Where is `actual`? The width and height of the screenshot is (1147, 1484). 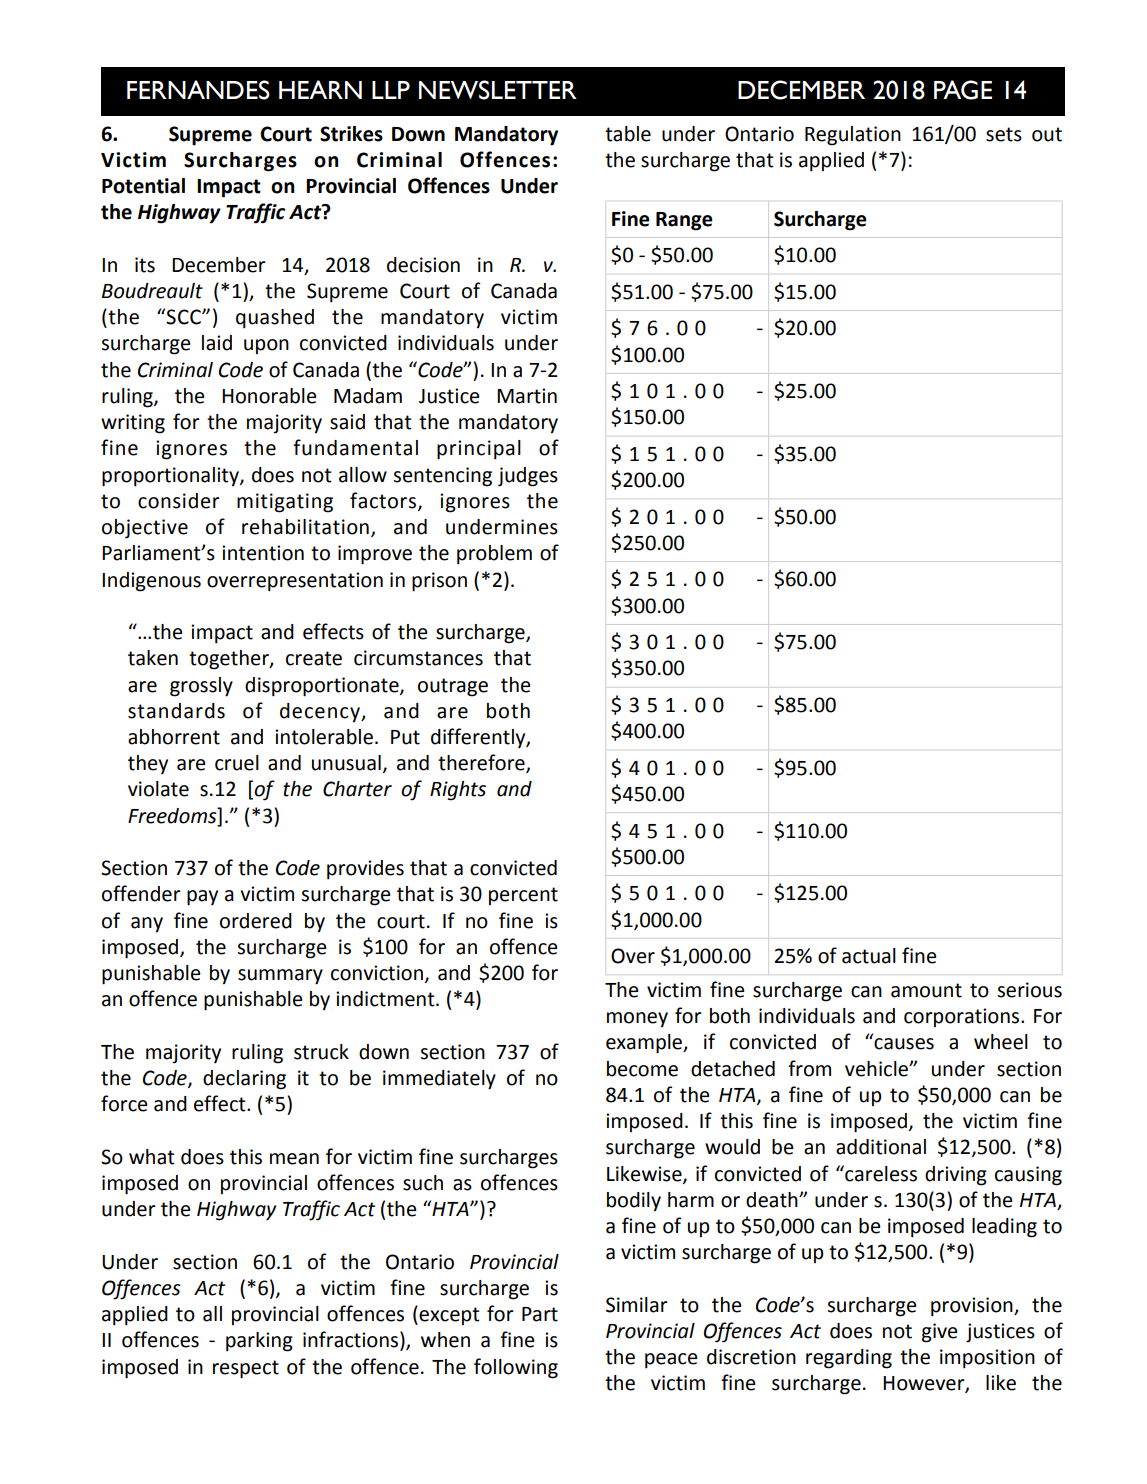
actual is located at coordinates (869, 956).
